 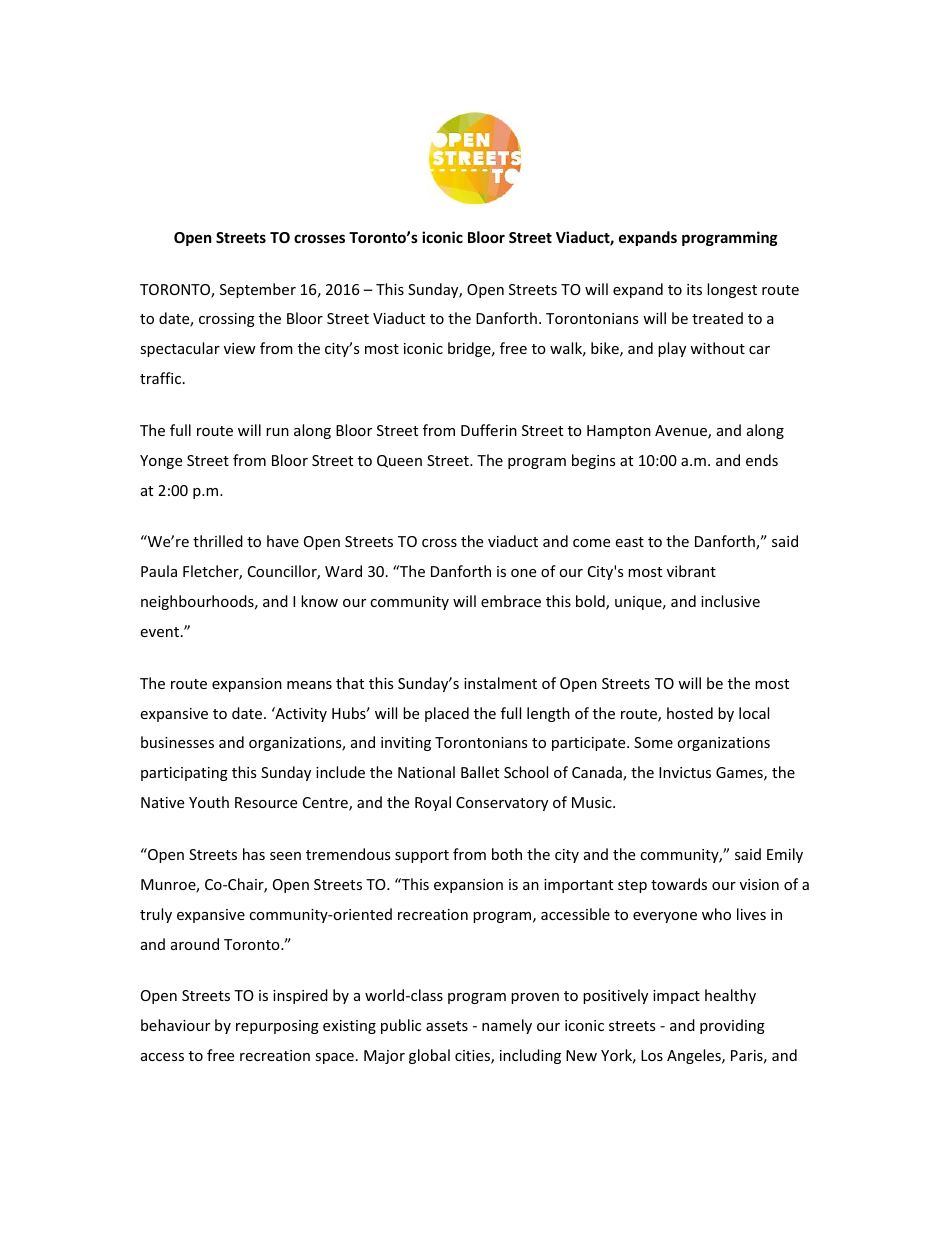 What do you see at coordinates (447, 1026) in the image?
I see `assets` at bounding box center [447, 1026].
